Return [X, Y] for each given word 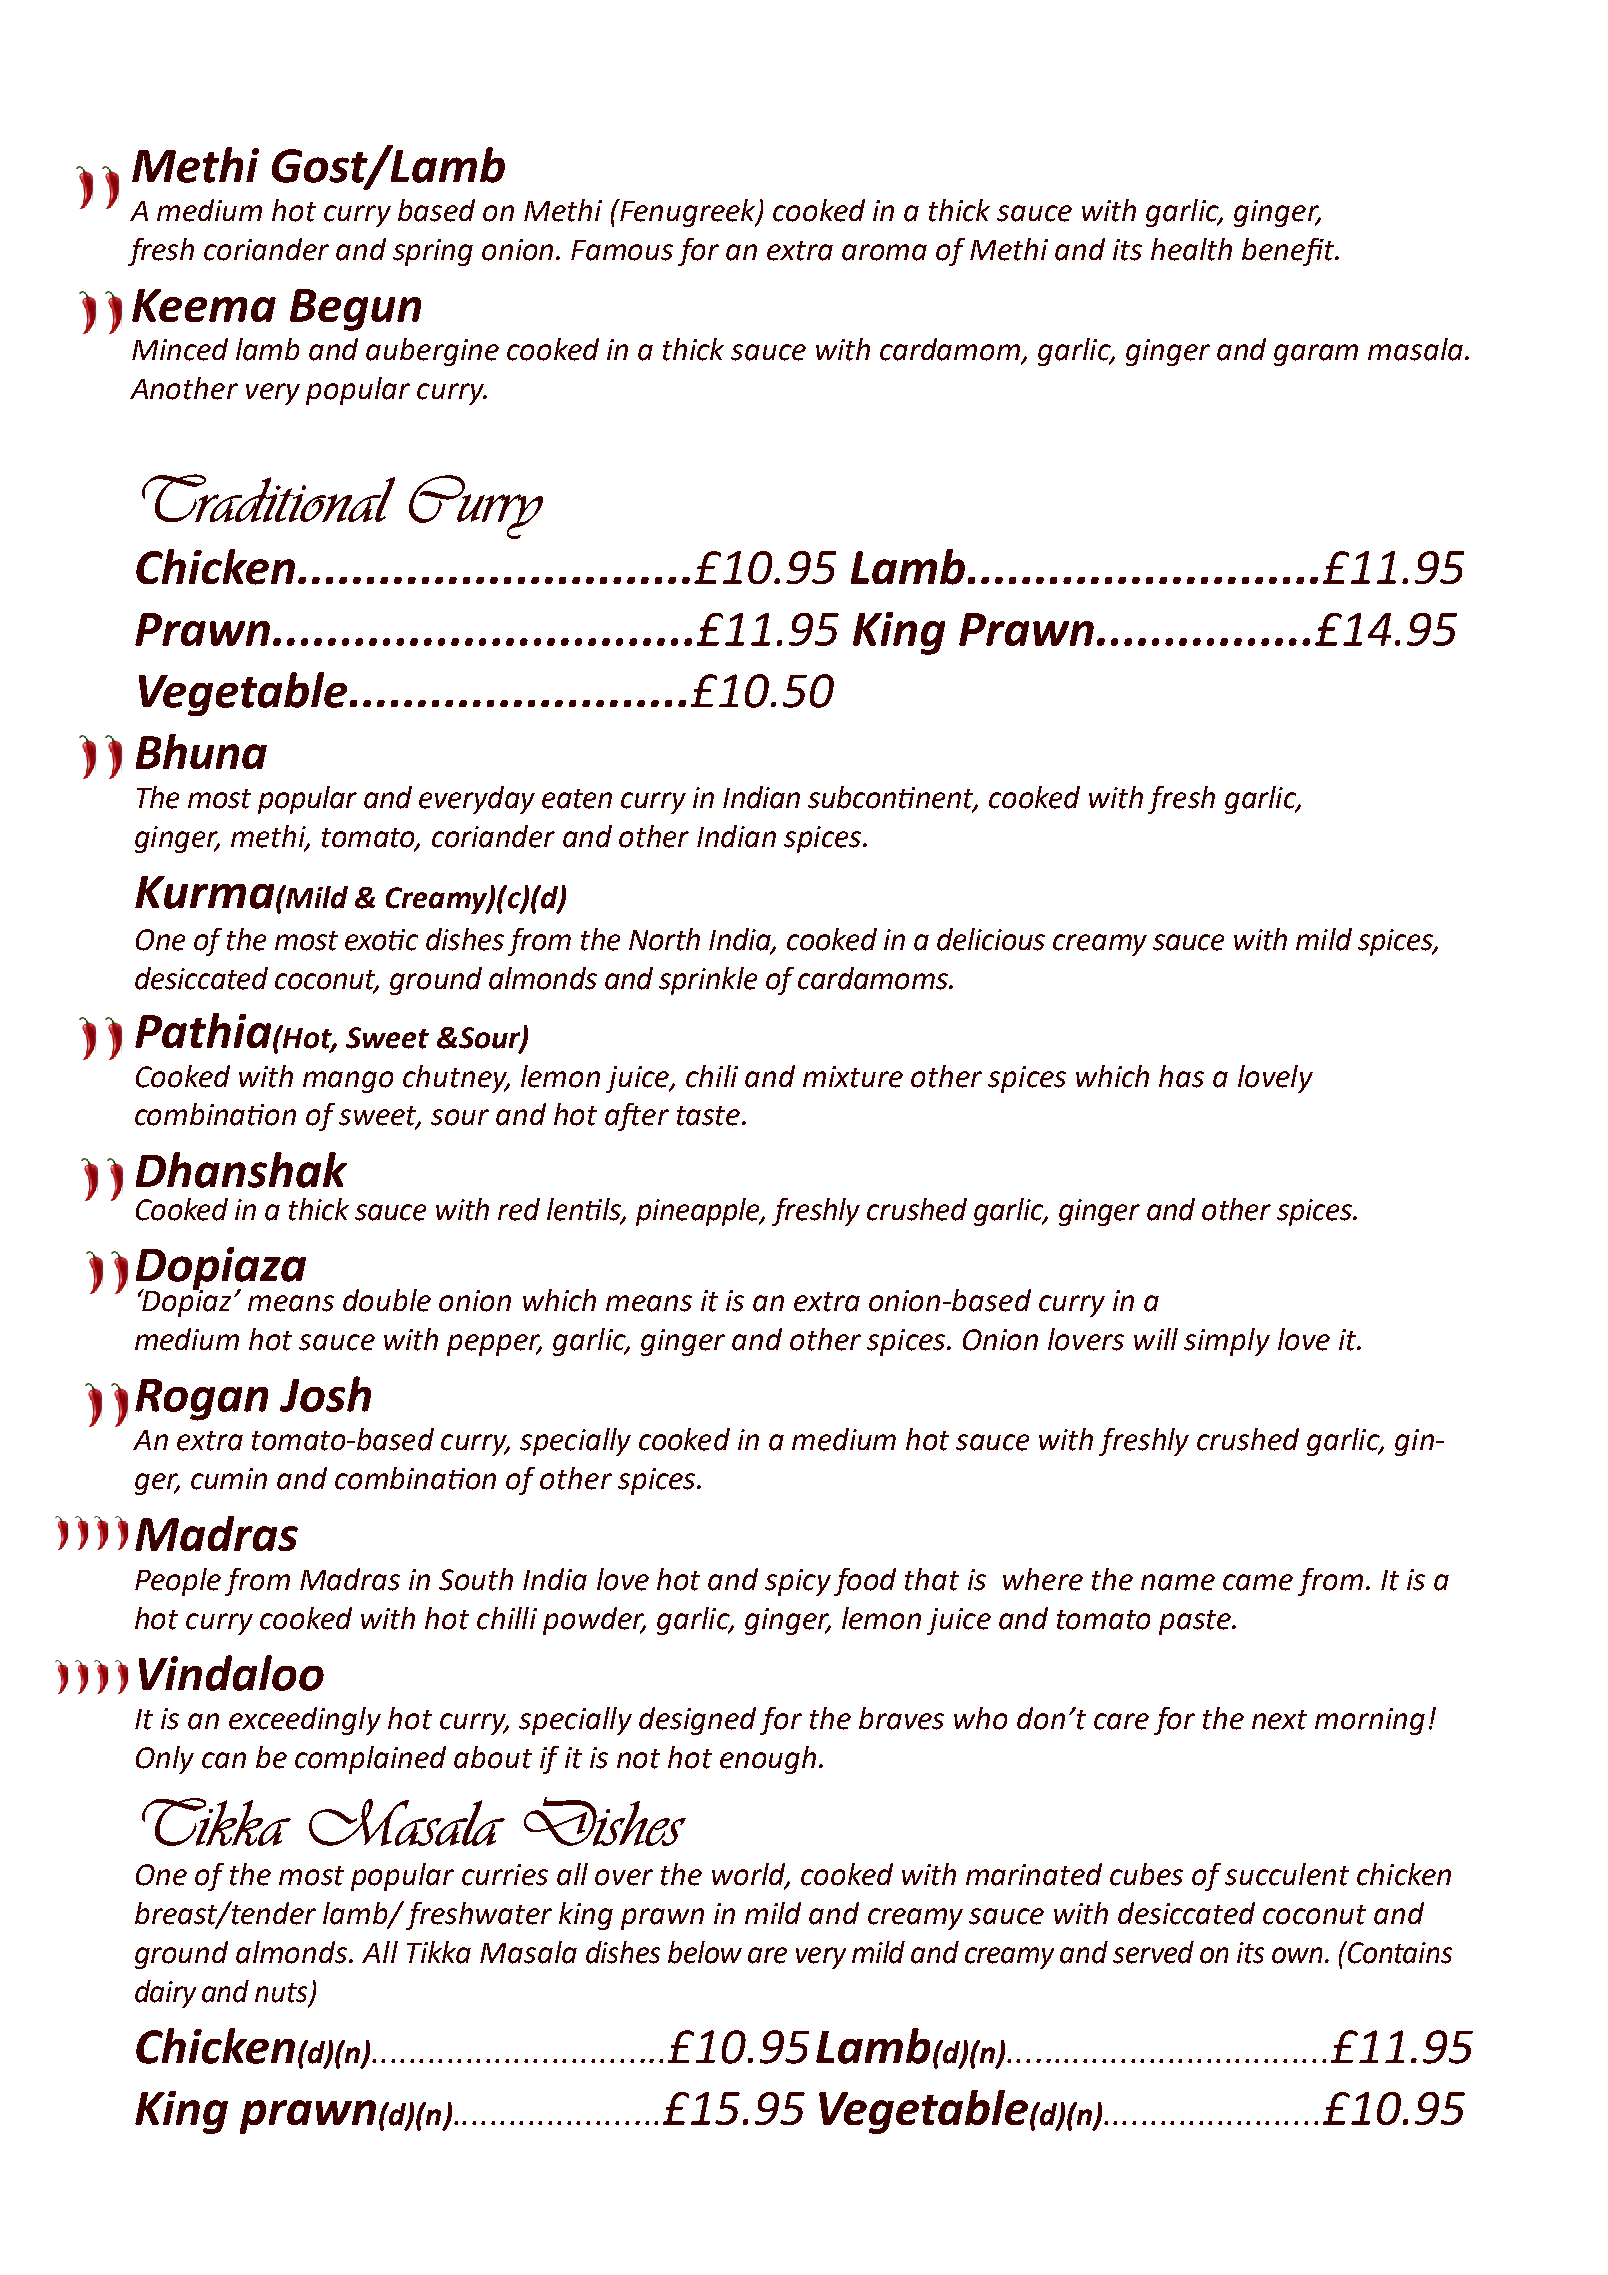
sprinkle [708, 981]
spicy [798, 1582]
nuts [281, 1993]
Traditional [268, 498]
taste [708, 1116]
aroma [884, 252]
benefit [1289, 252]
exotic [381, 940]
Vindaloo [231, 1673]
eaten [577, 799]
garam [1316, 355]
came [1258, 1582]
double [387, 1300]
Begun [355, 310]
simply [1227, 1342]
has [1181, 1076]
